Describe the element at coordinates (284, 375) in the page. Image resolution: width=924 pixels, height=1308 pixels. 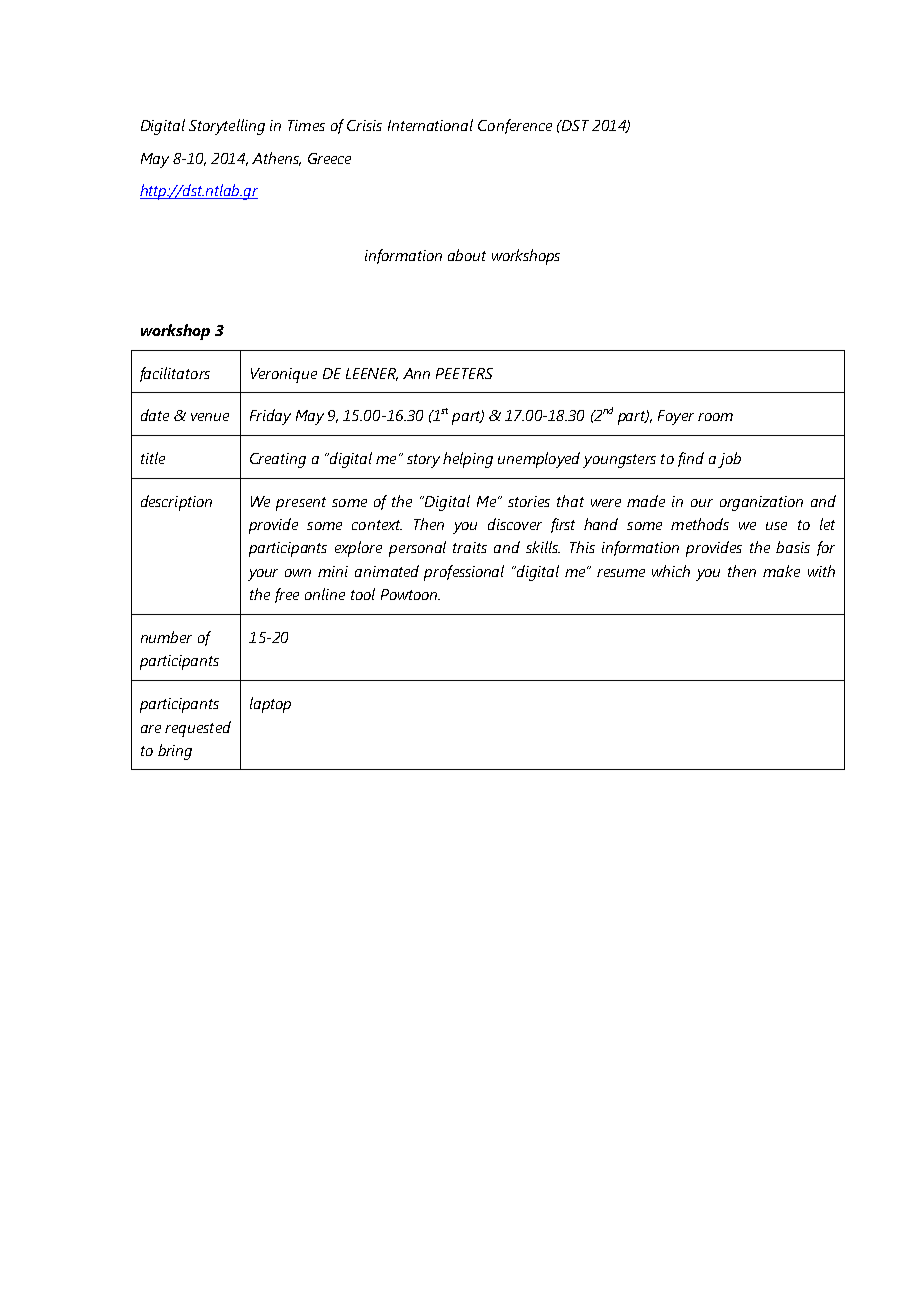
I see `Veronique` at that location.
